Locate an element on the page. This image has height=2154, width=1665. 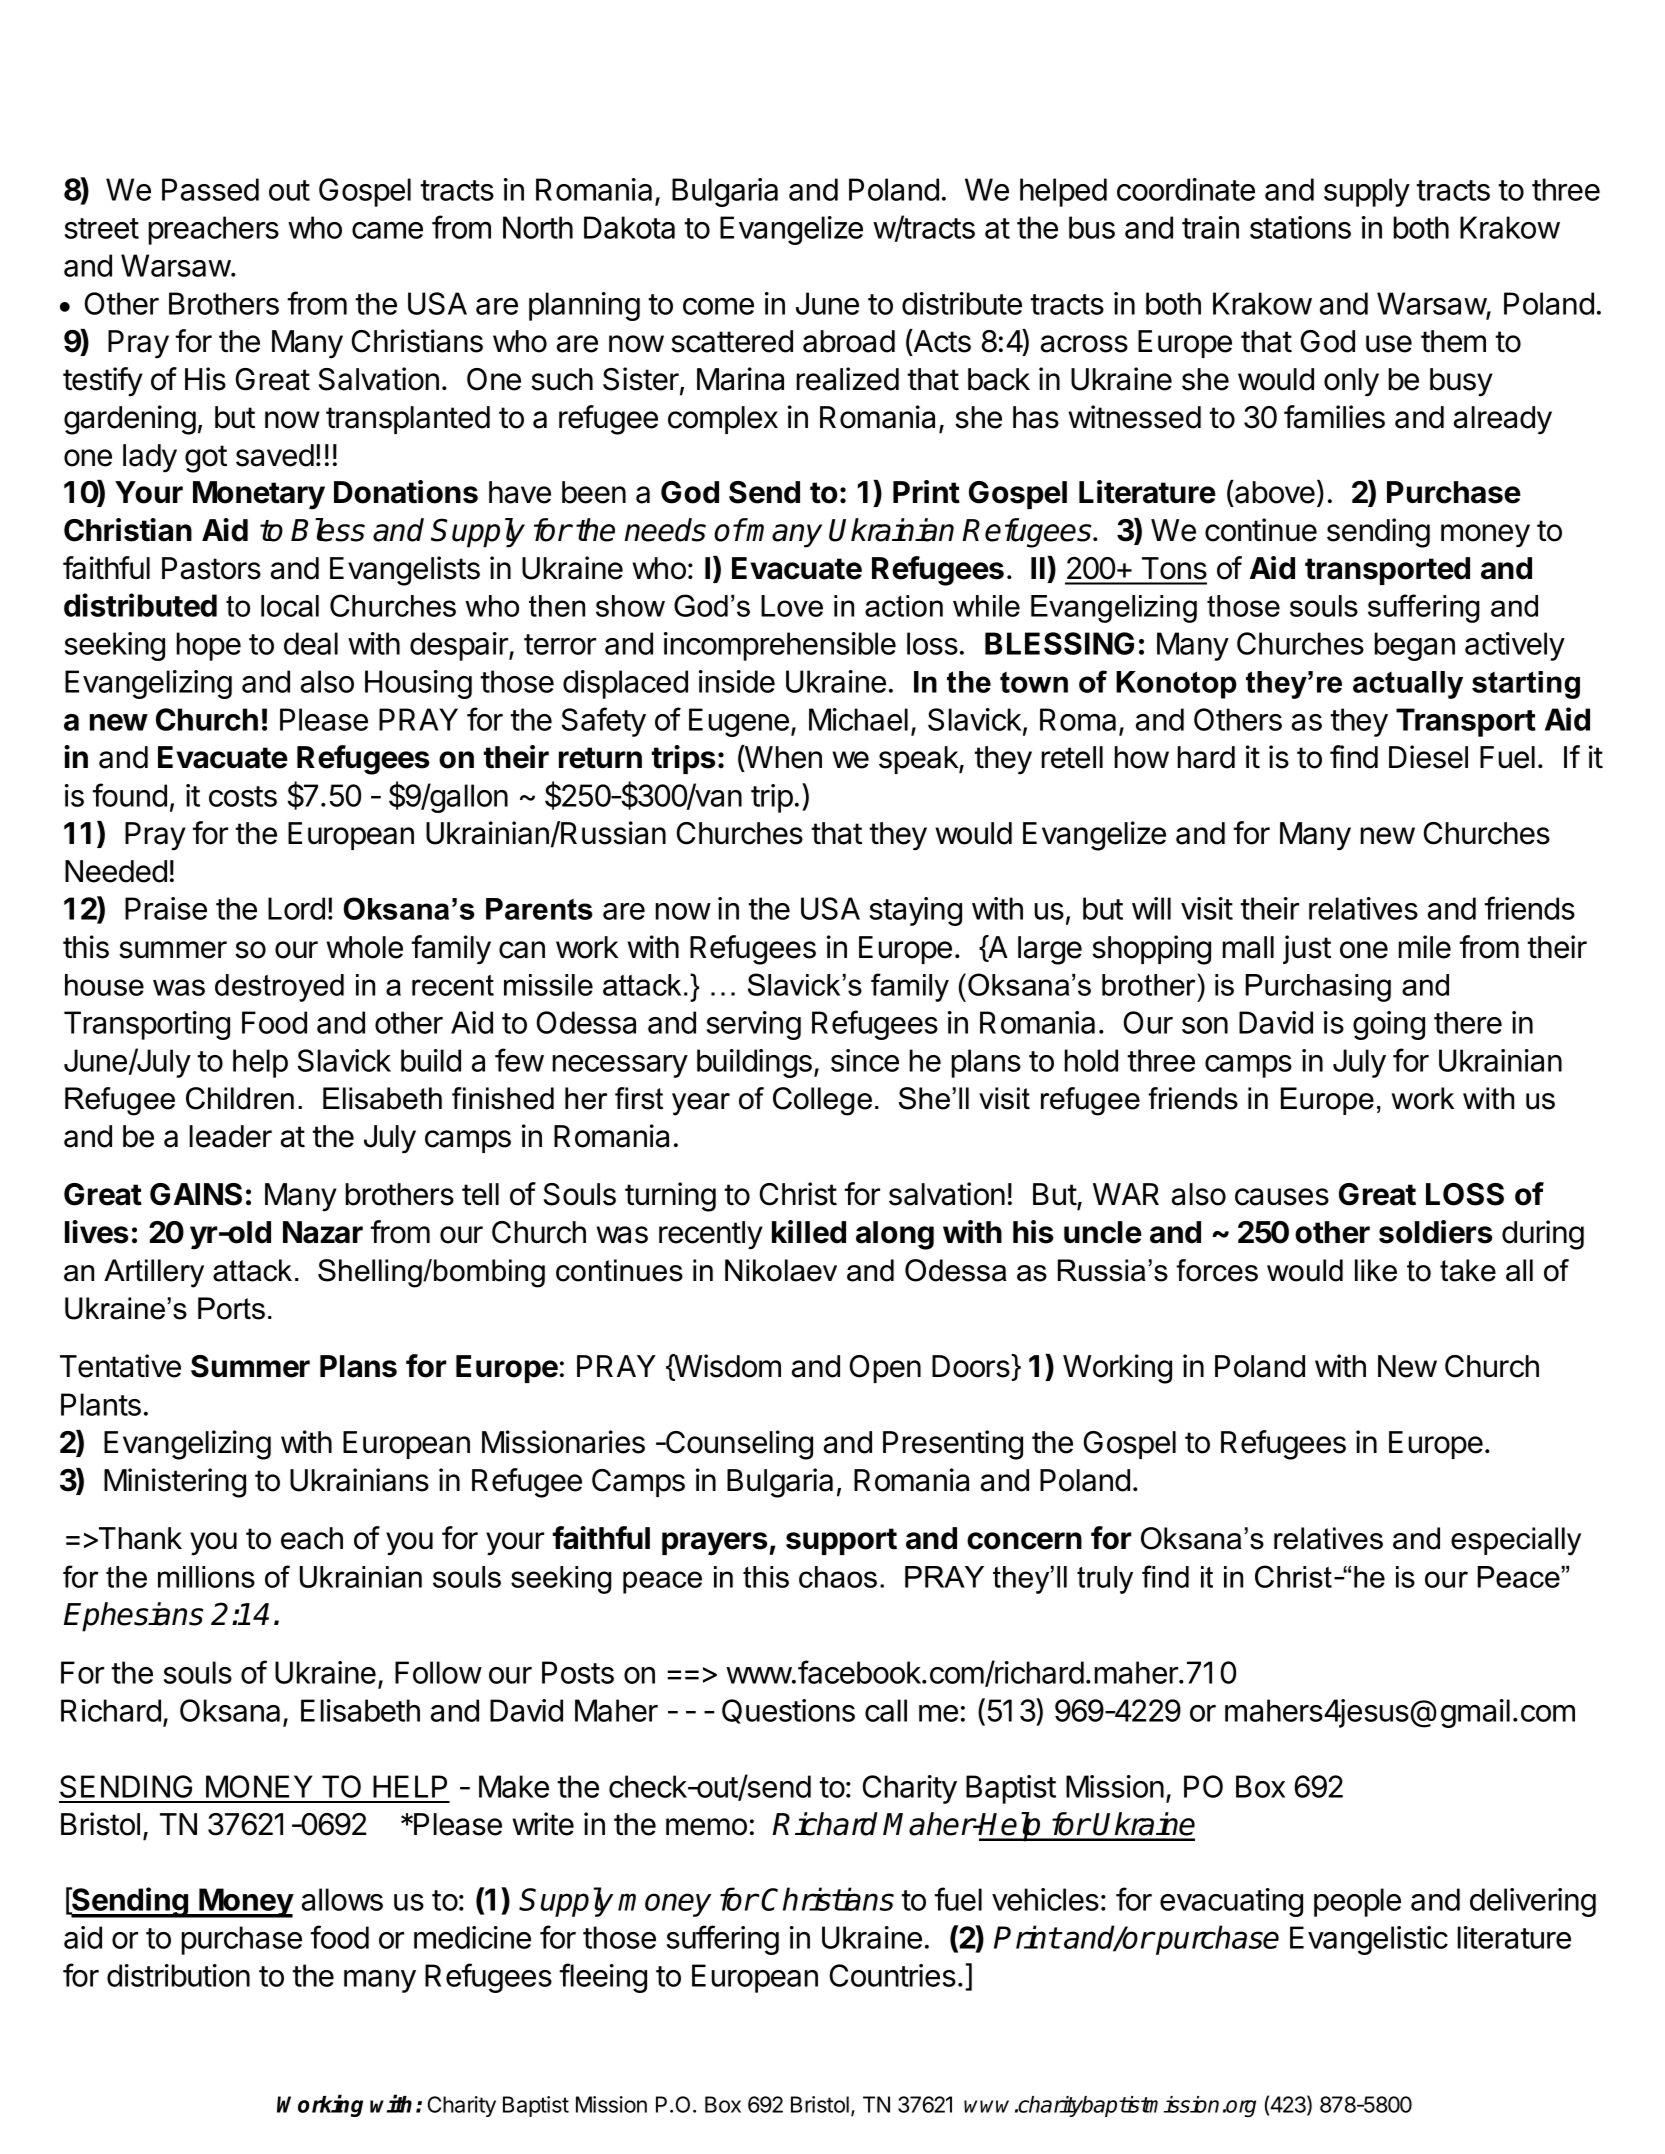
stations is located at coordinates (1300, 227).
